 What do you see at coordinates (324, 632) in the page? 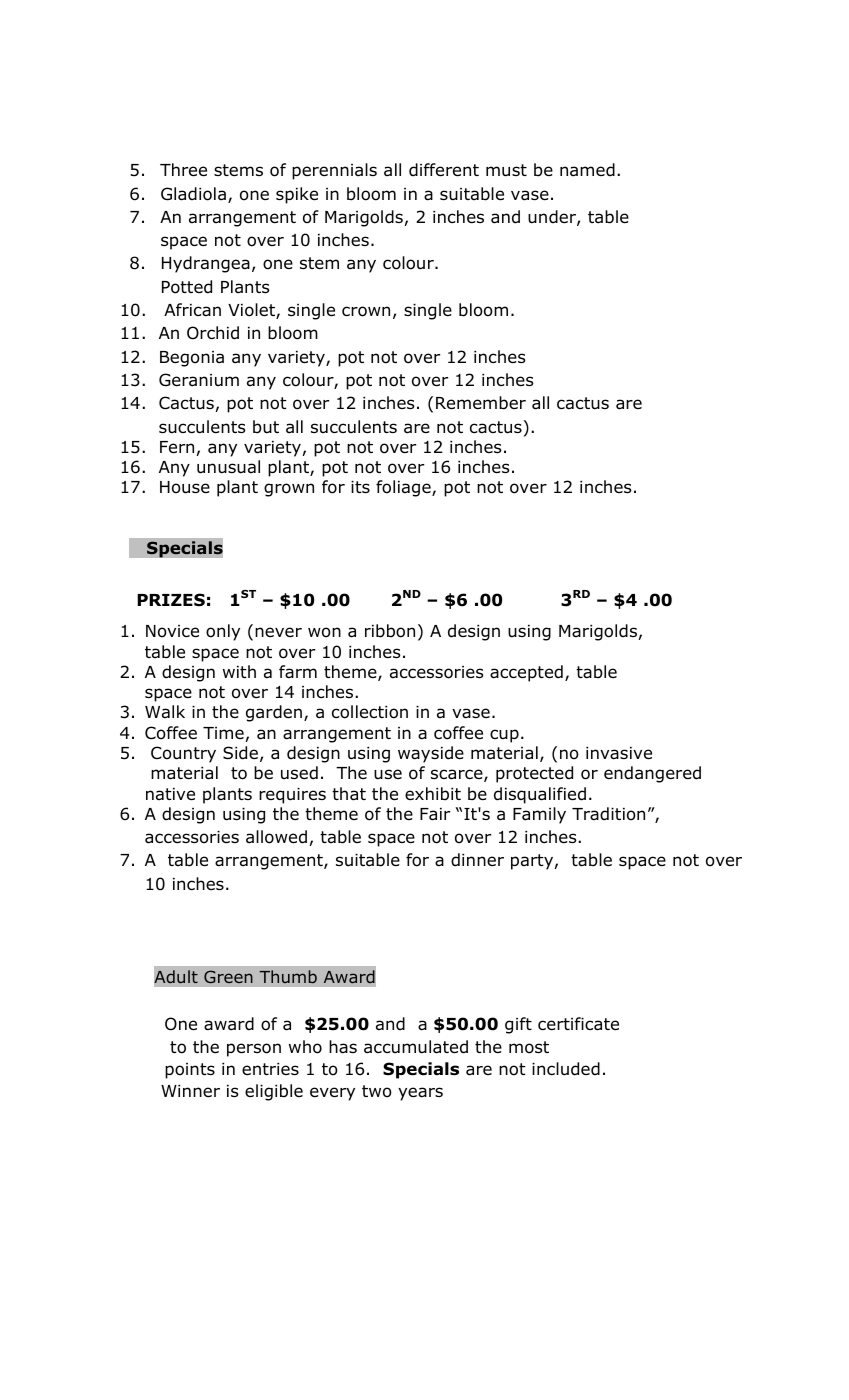
I see `won` at bounding box center [324, 632].
